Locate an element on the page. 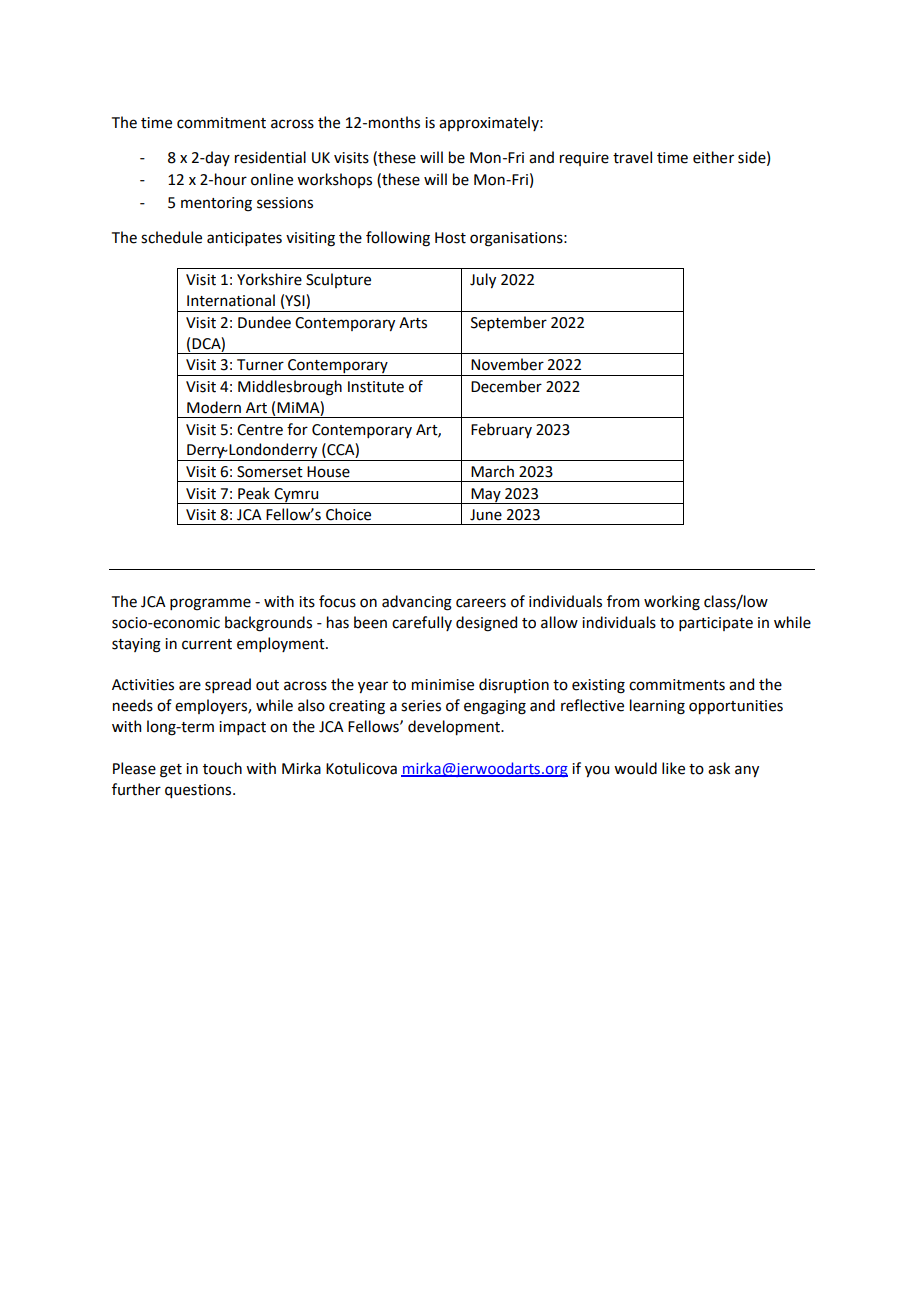 The width and height of the image is (924, 1307). programme is located at coordinates (210, 604).
